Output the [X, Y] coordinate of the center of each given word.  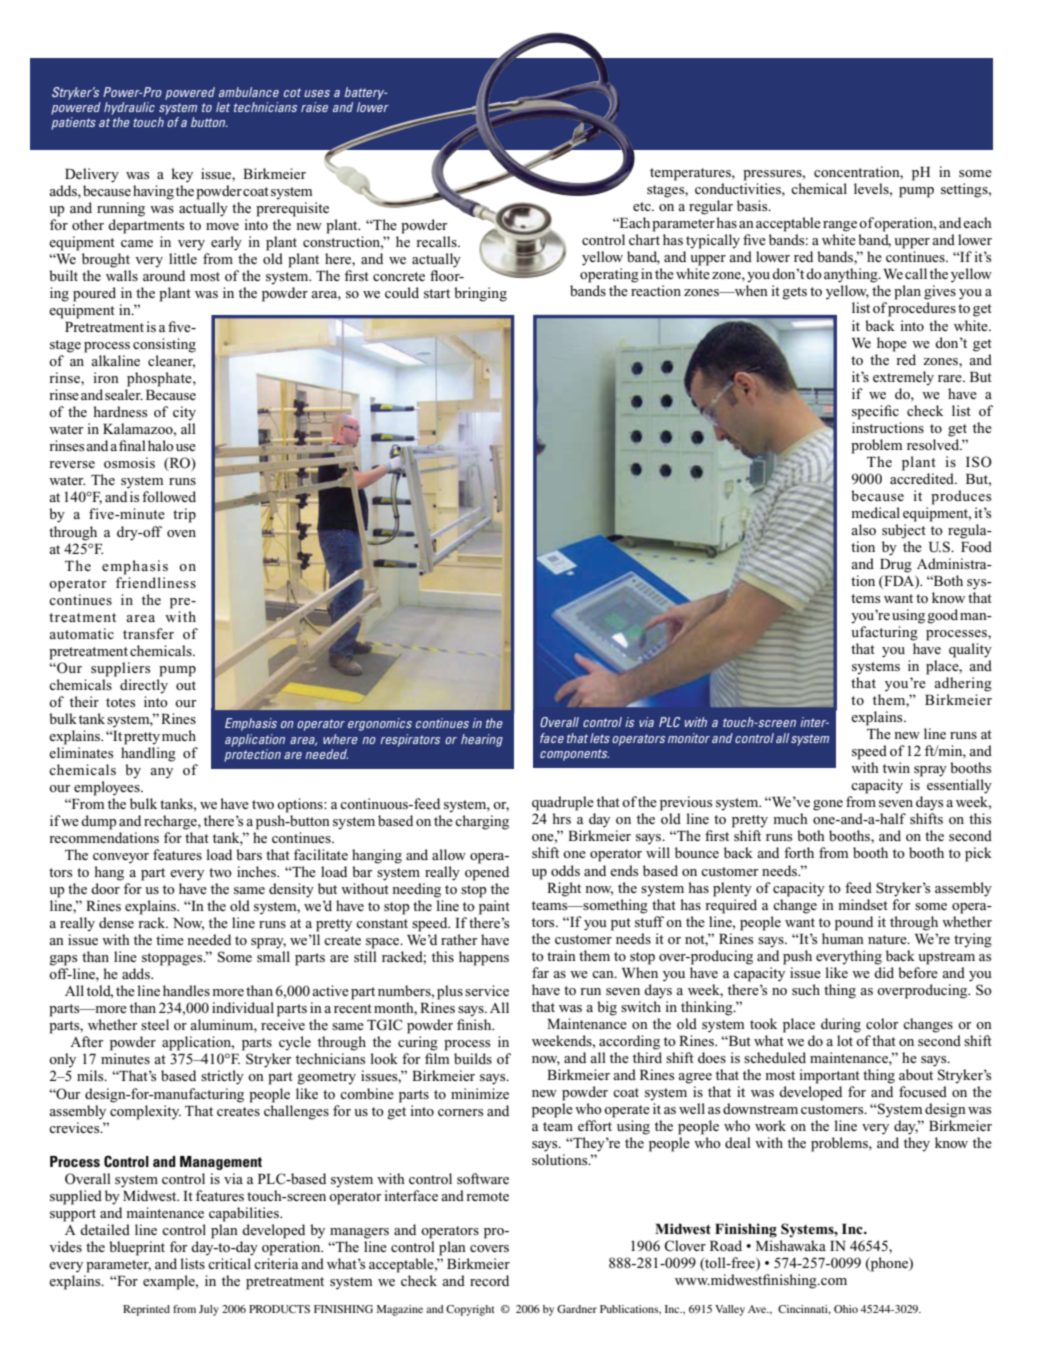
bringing [480, 294]
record [489, 1280]
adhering [963, 684]
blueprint [137, 1248]
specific [875, 412]
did [884, 972]
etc [643, 206]
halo [161, 445]
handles [186, 990]
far [540, 972]
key [182, 175]
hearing [482, 740]
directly [144, 686]
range [840, 226]
